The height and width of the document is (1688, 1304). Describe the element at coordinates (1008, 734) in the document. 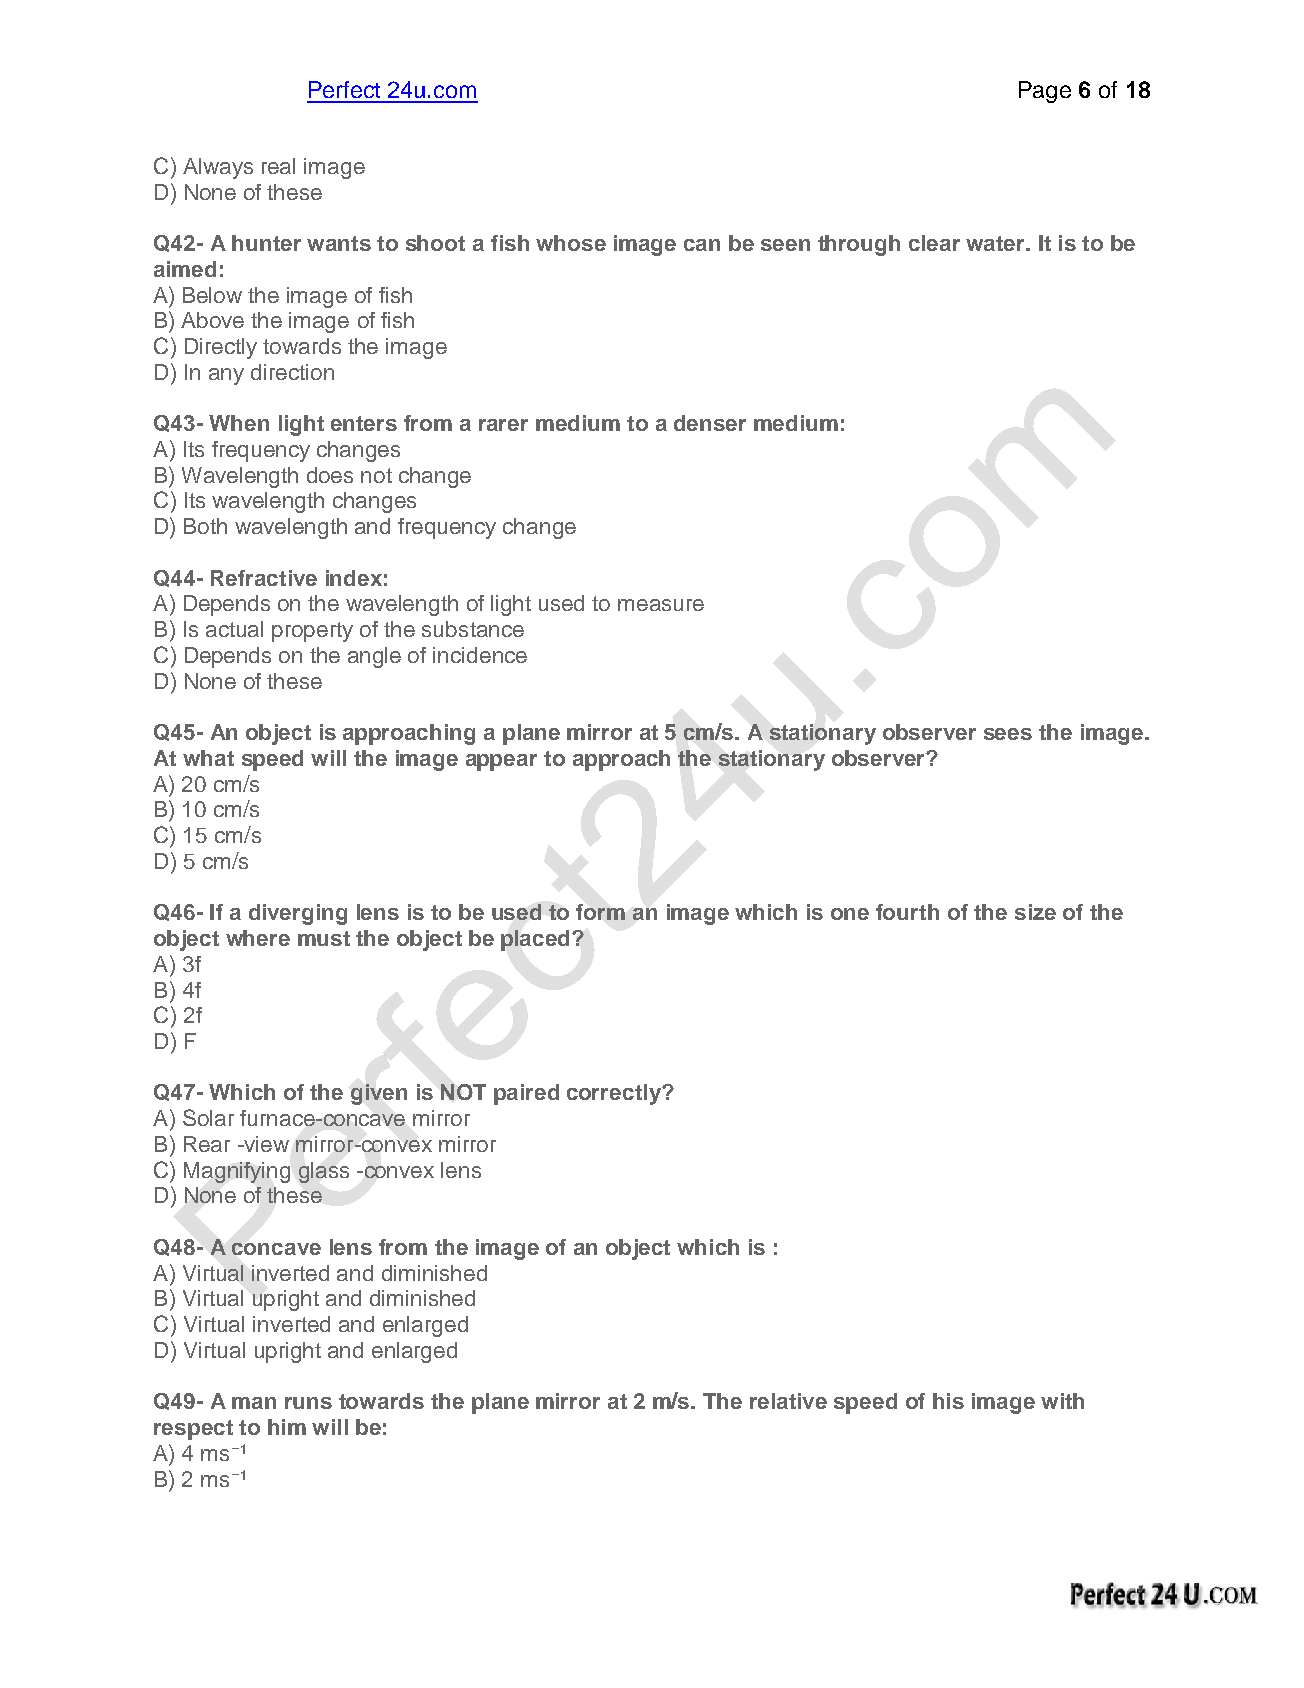

I see `sees` at that location.
